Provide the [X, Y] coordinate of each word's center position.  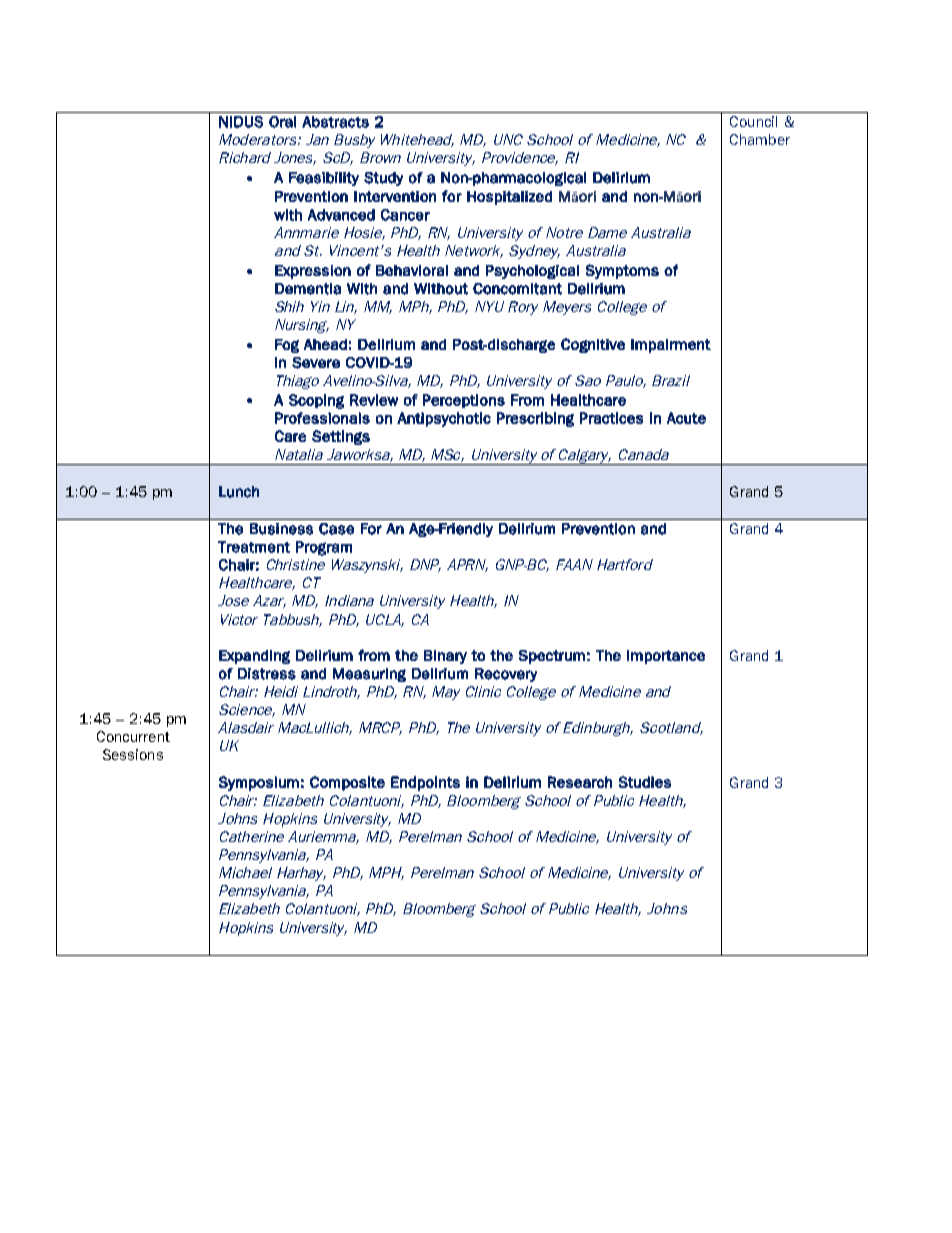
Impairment [671, 346]
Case [336, 529]
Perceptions [464, 401]
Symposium [259, 783]
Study [383, 179]
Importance [666, 657]
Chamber [760, 139]
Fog [287, 346]
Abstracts [335, 122]
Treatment [254, 547]
